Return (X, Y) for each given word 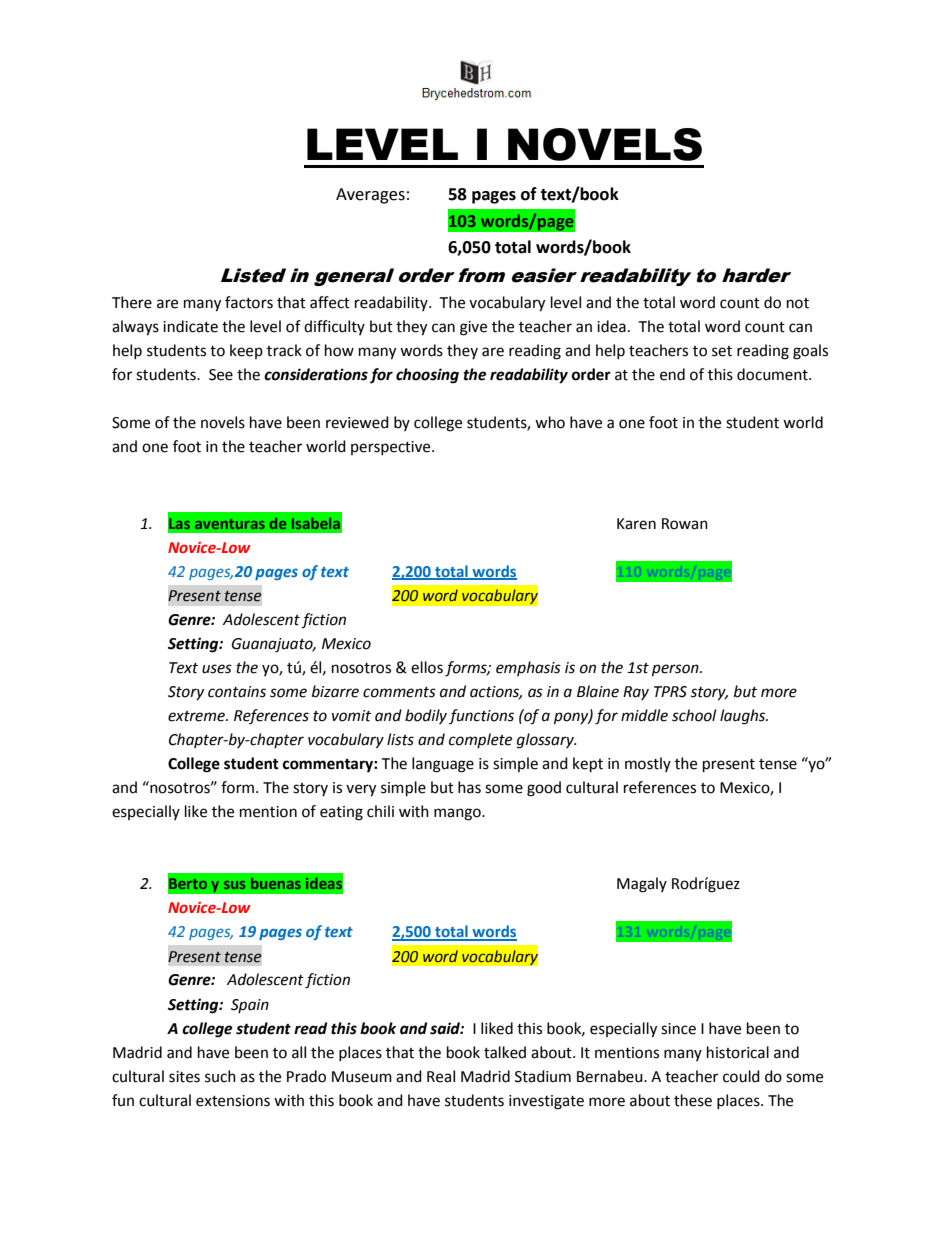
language (443, 765)
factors (249, 302)
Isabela (316, 523)
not (798, 303)
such (220, 1076)
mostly (648, 764)
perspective (392, 448)
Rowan (685, 524)
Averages (370, 196)
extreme (197, 716)
